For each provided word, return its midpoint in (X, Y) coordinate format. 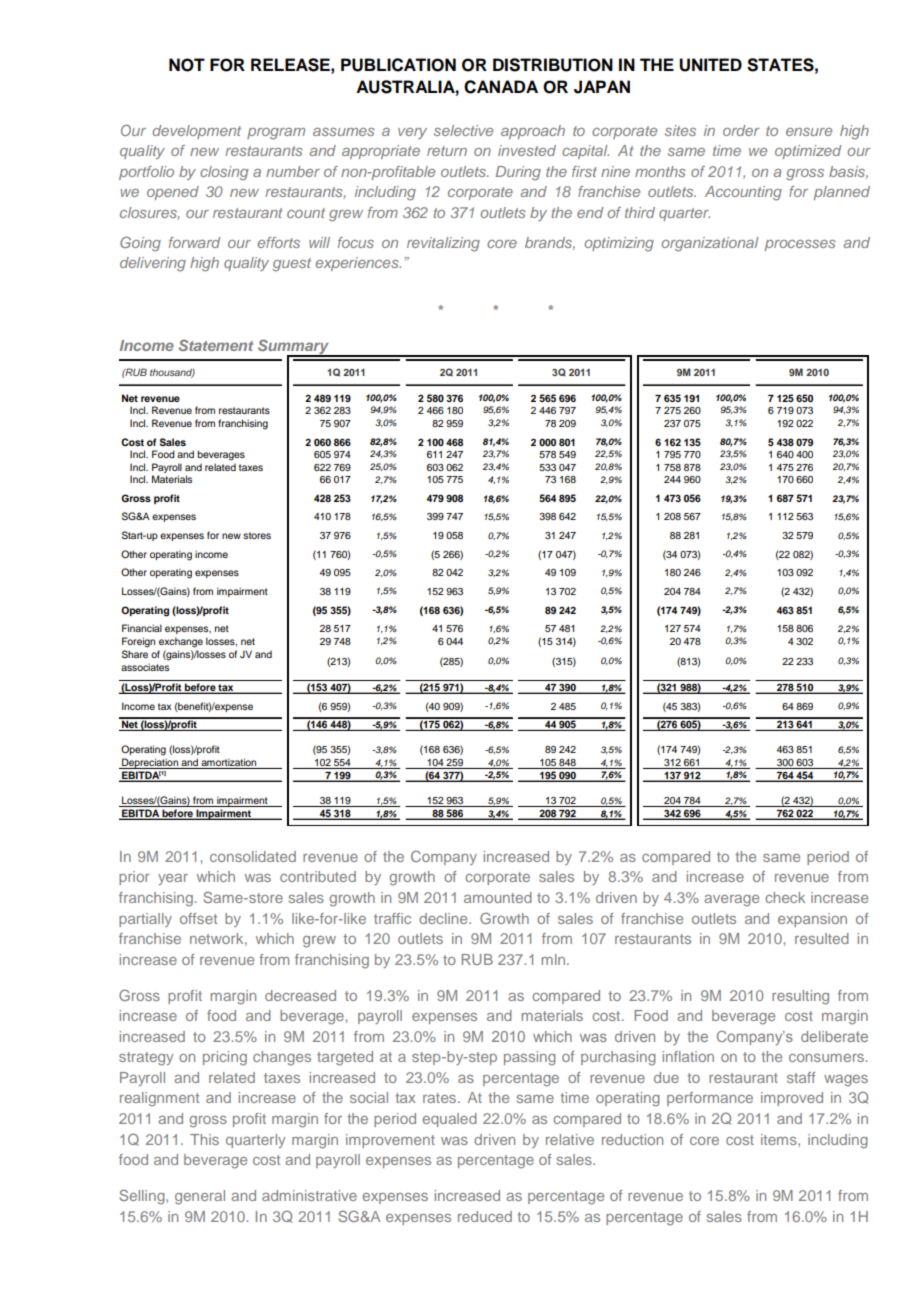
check (785, 897)
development (196, 132)
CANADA (501, 87)
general (200, 1197)
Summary (294, 348)
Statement (216, 345)
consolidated (253, 856)
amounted (498, 897)
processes (800, 245)
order (741, 130)
